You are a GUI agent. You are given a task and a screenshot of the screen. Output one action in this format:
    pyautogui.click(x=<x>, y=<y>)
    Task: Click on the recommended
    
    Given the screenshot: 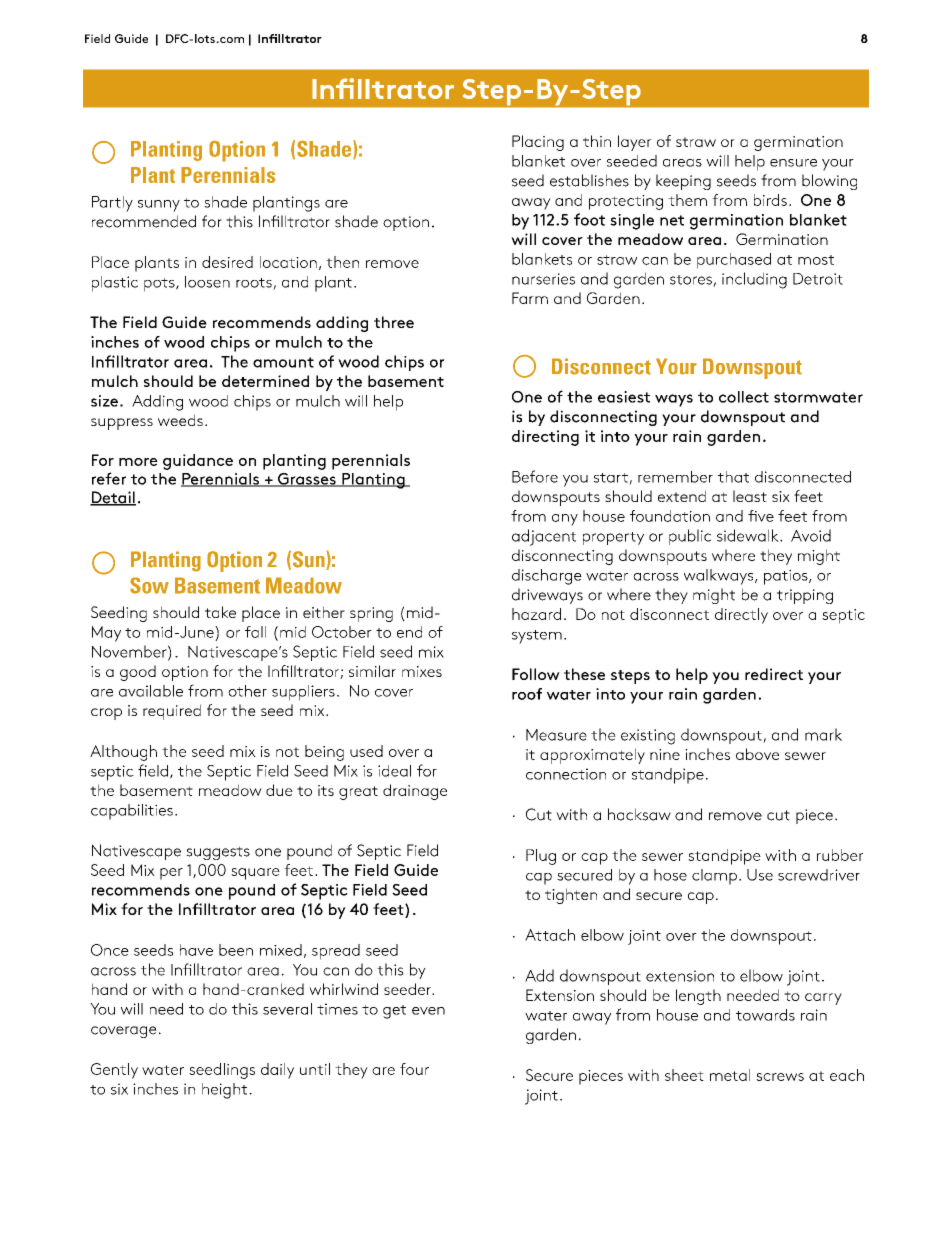 What is the action you would take?
    pyautogui.click(x=144, y=221)
